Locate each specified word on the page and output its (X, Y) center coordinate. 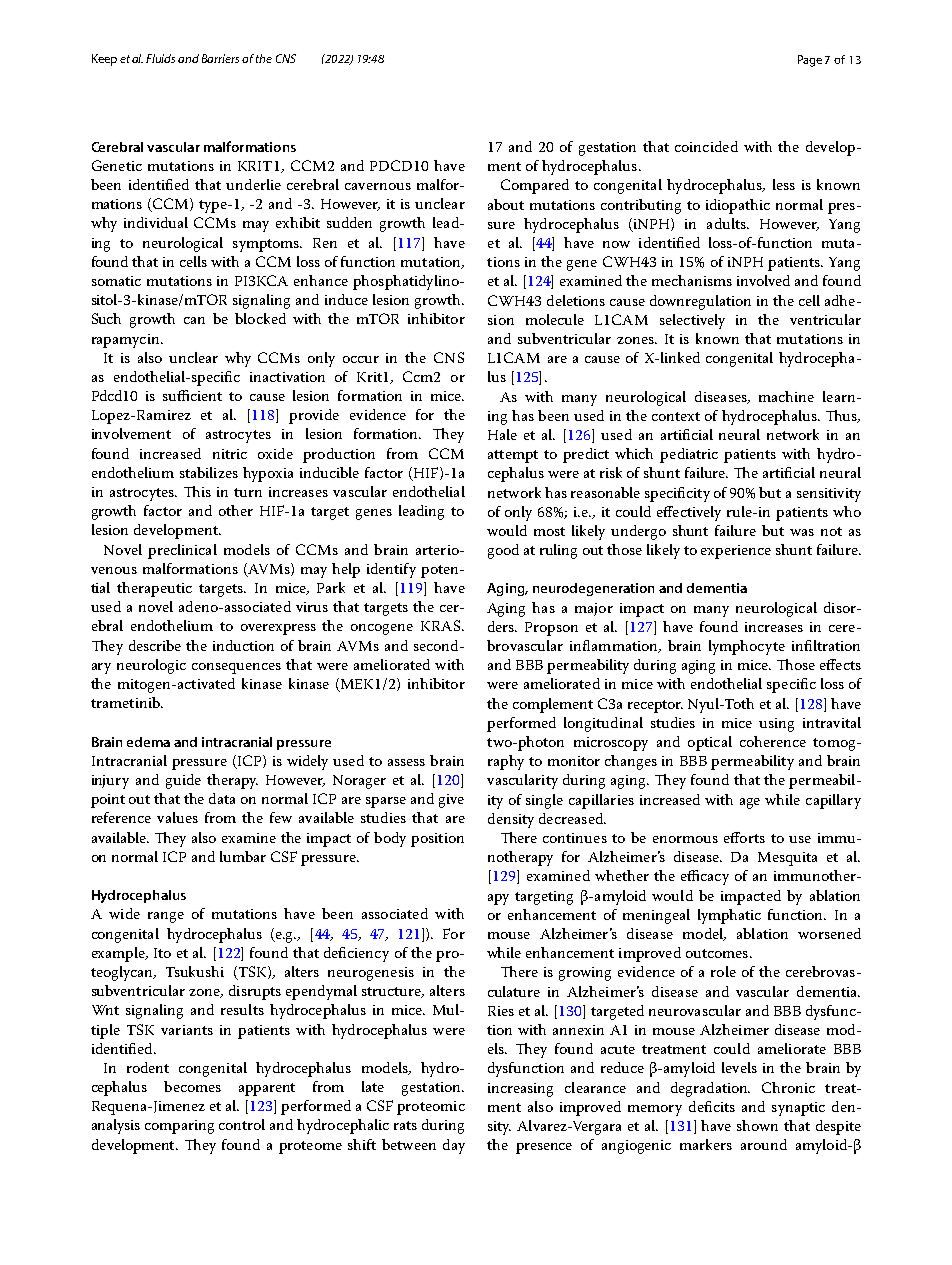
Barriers (220, 58)
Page (810, 61)
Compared (535, 186)
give (451, 801)
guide (183, 781)
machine (786, 396)
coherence (773, 741)
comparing (179, 1127)
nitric (230, 454)
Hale (502, 434)
